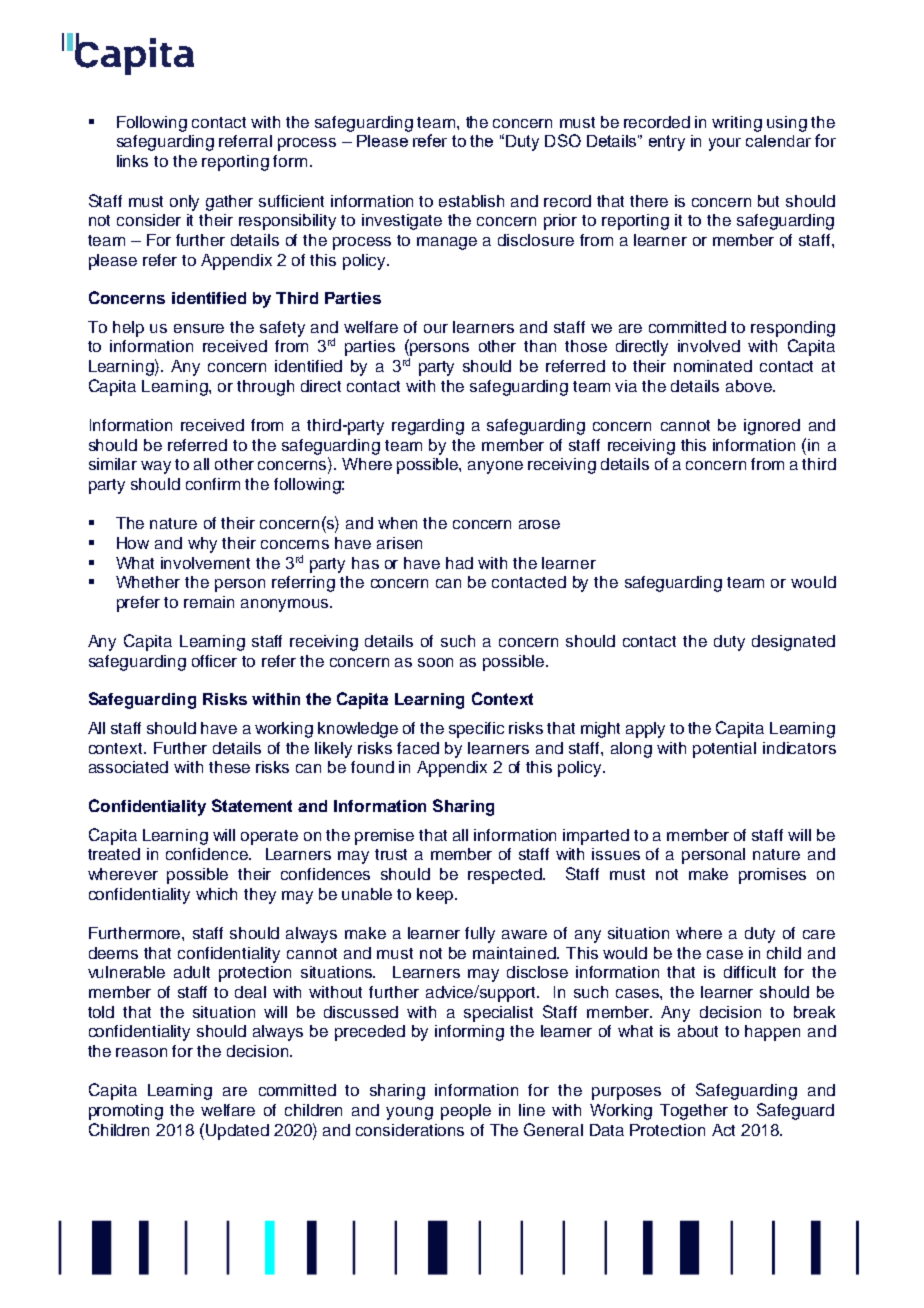  I want to click on respected, so click(506, 876).
